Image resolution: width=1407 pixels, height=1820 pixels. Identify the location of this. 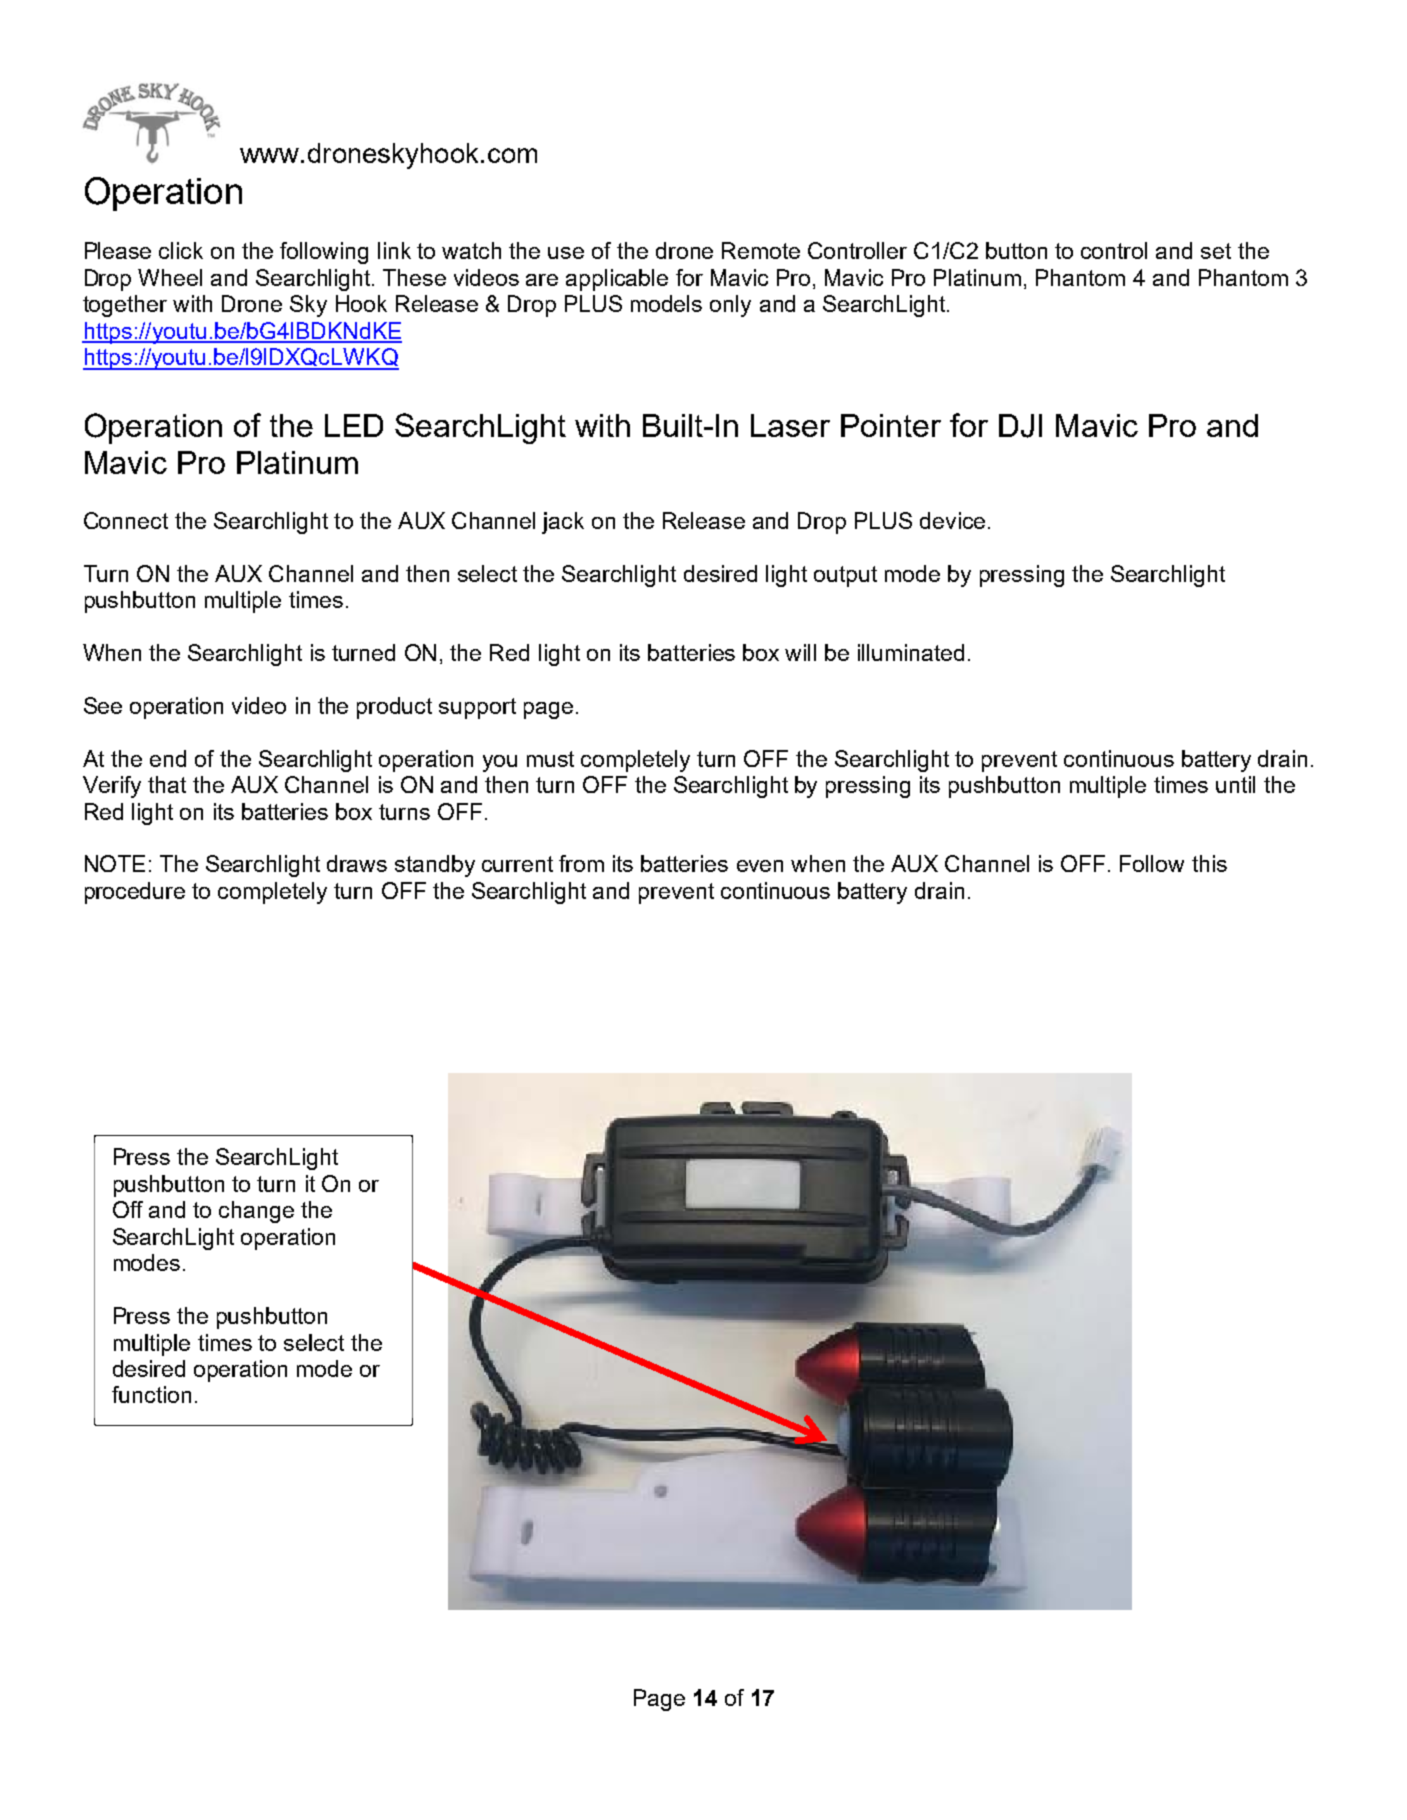
(1209, 863).
